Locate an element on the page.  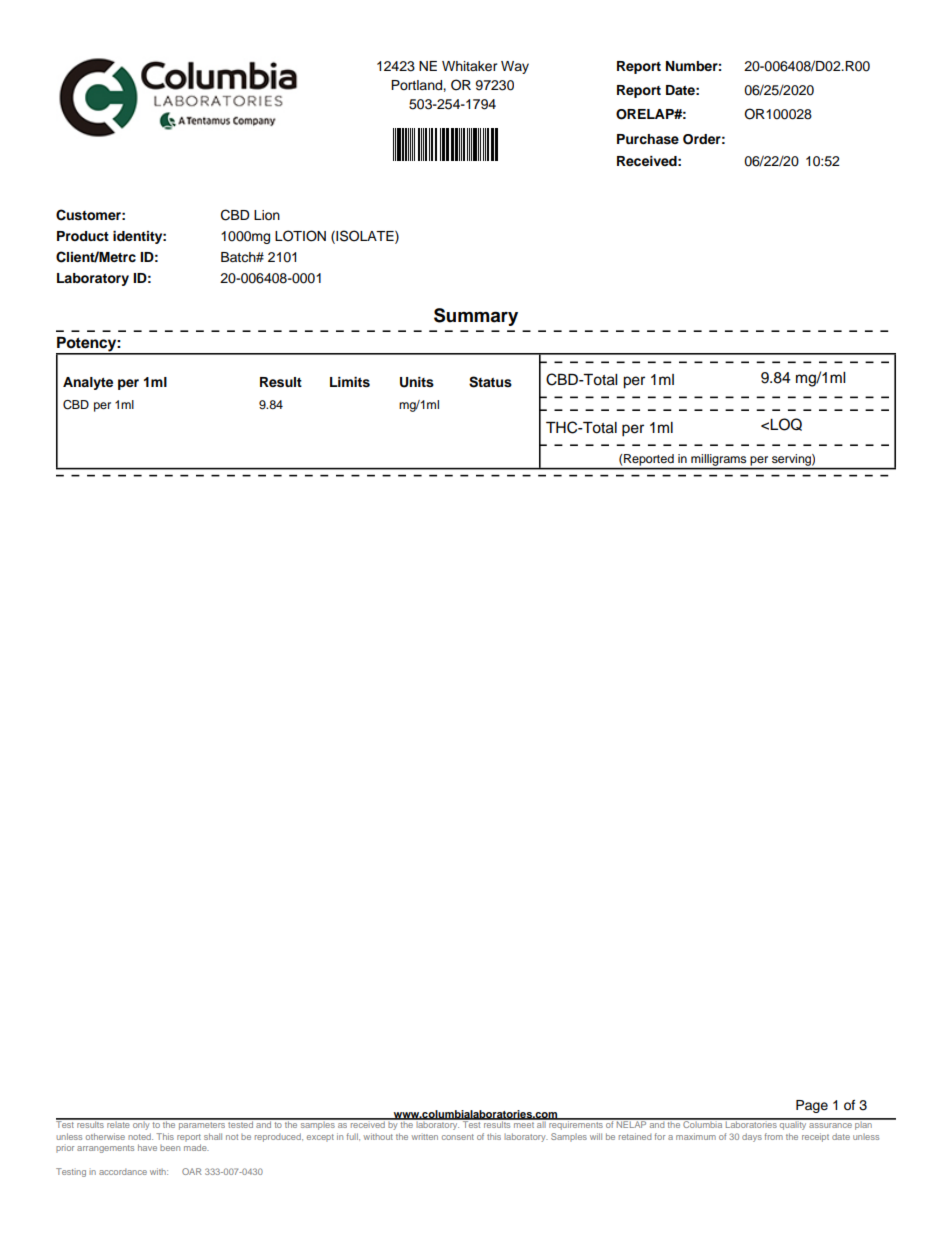
plan is located at coordinates (863, 1124).
